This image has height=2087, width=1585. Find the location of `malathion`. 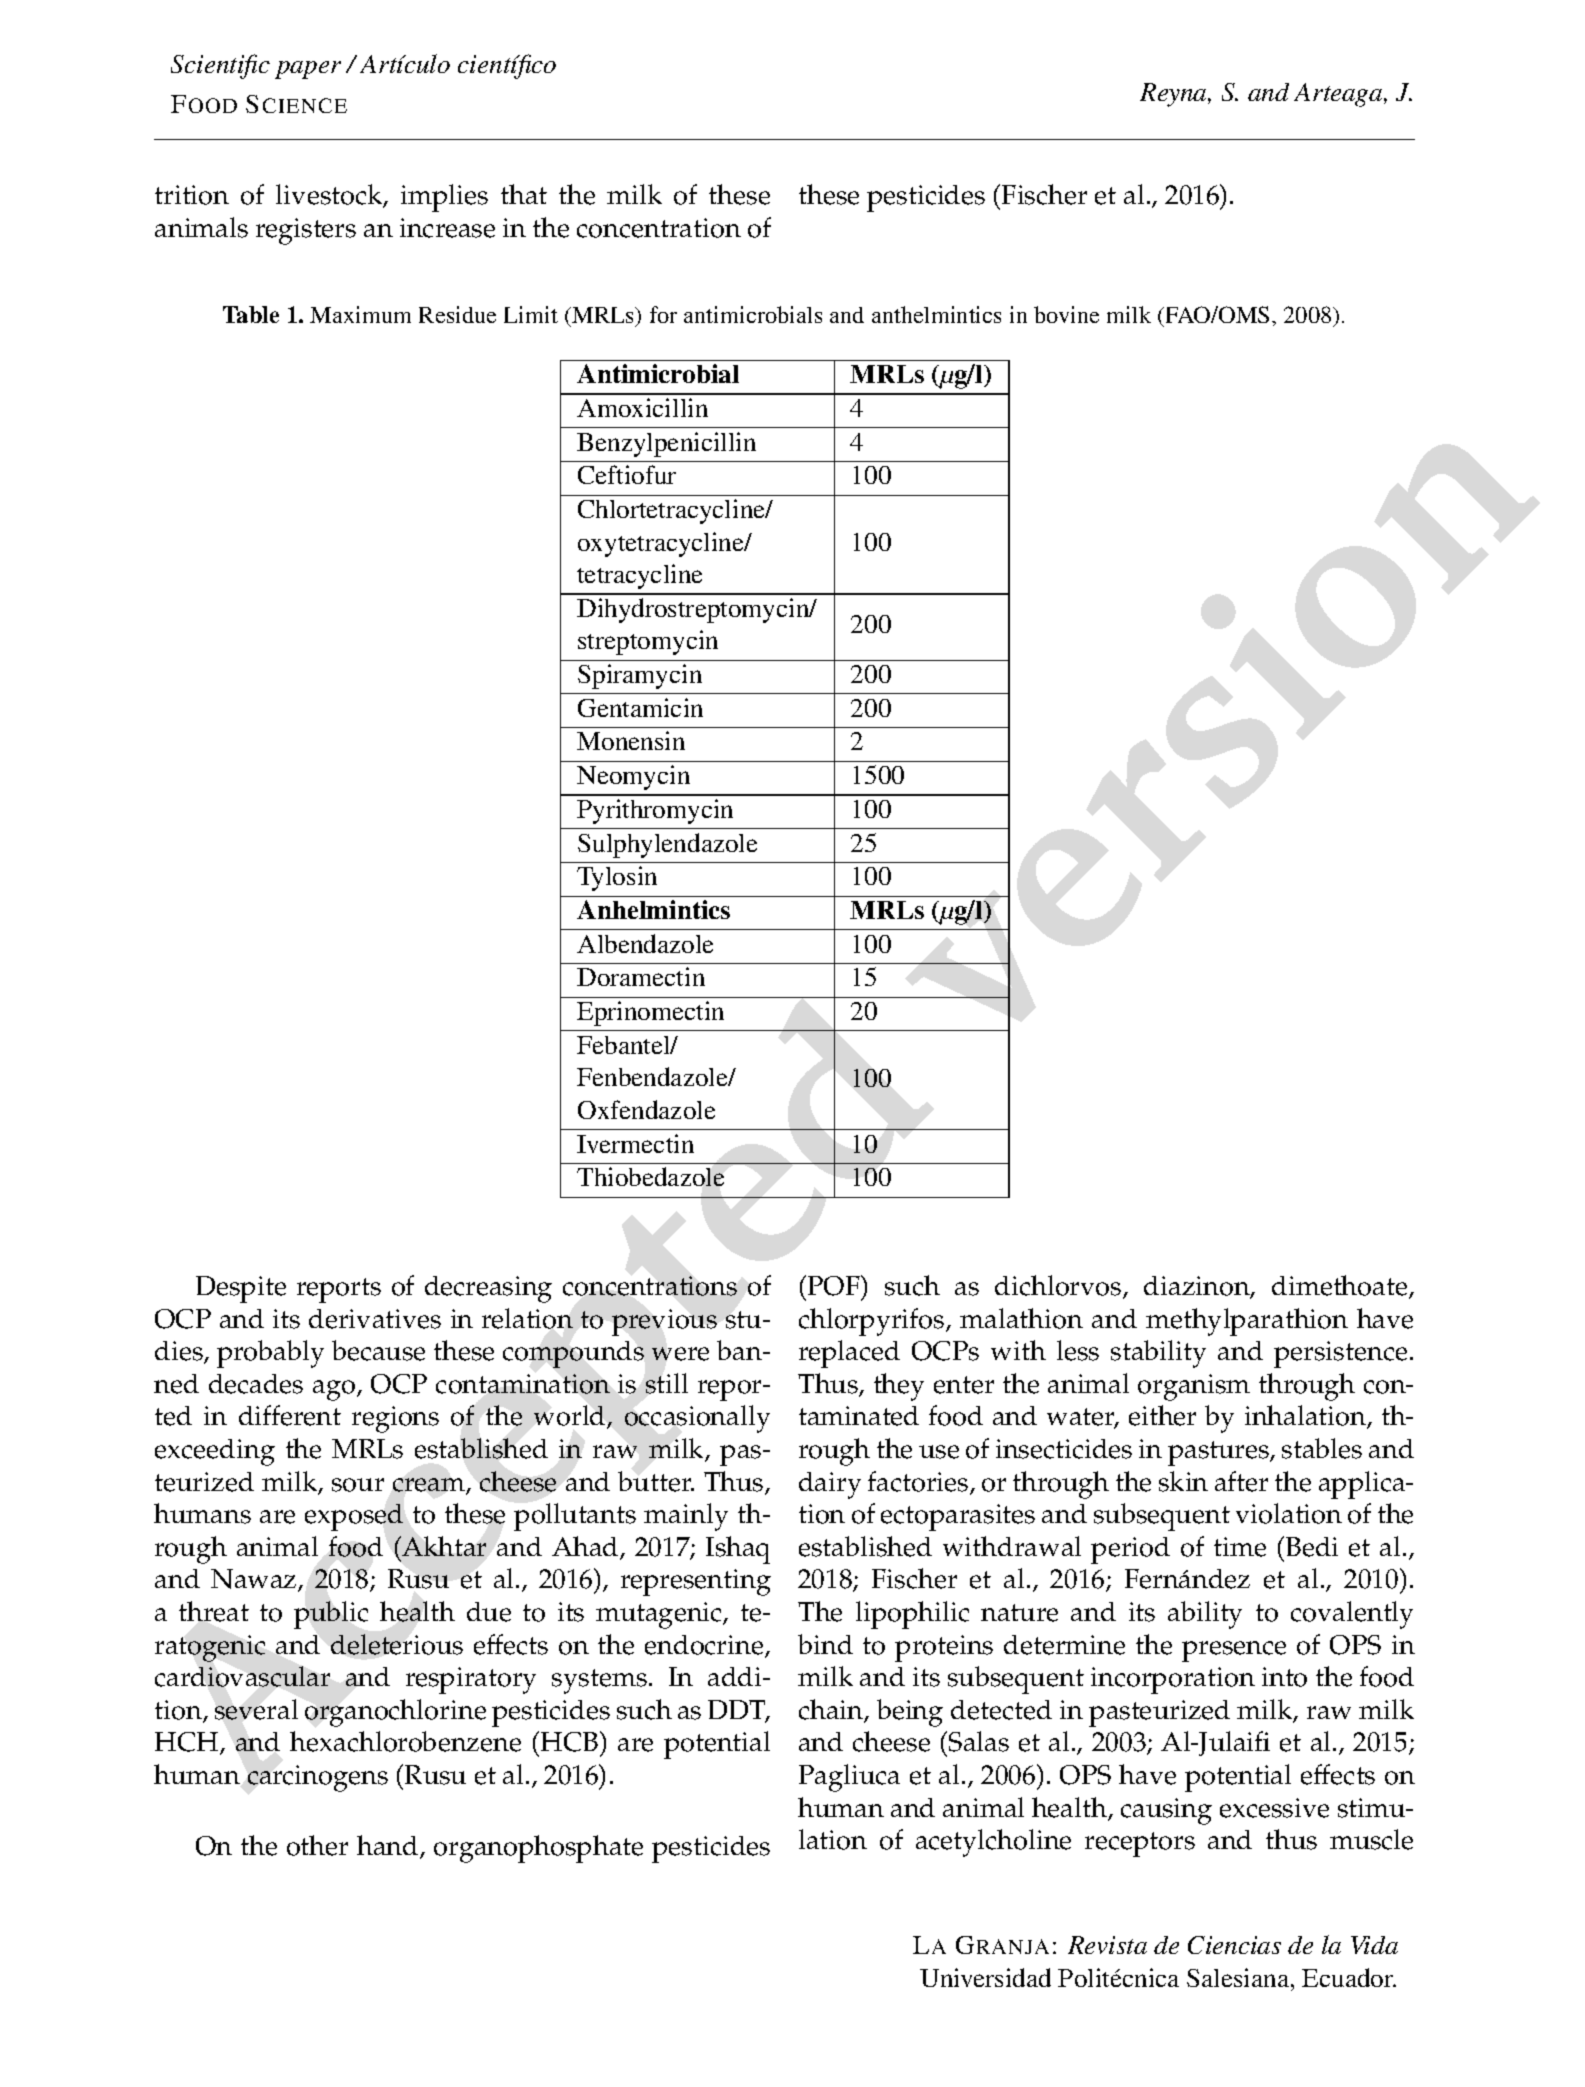

malathion is located at coordinates (1021, 1318).
